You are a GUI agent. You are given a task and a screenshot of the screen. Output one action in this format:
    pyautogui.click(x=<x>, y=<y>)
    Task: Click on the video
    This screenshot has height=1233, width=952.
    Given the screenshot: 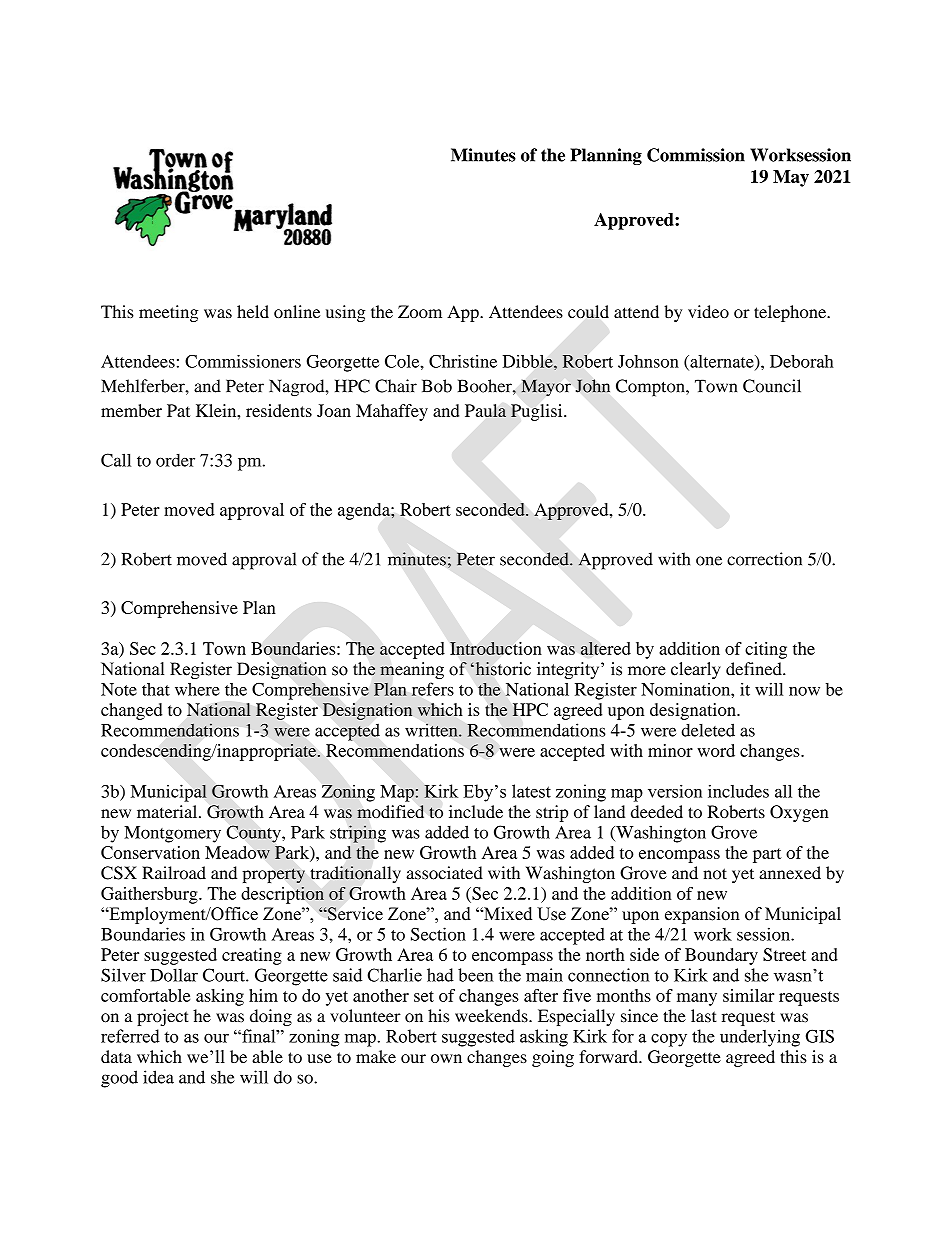 What is the action you would take?
    pyautogui.click(x=708, y=311)
